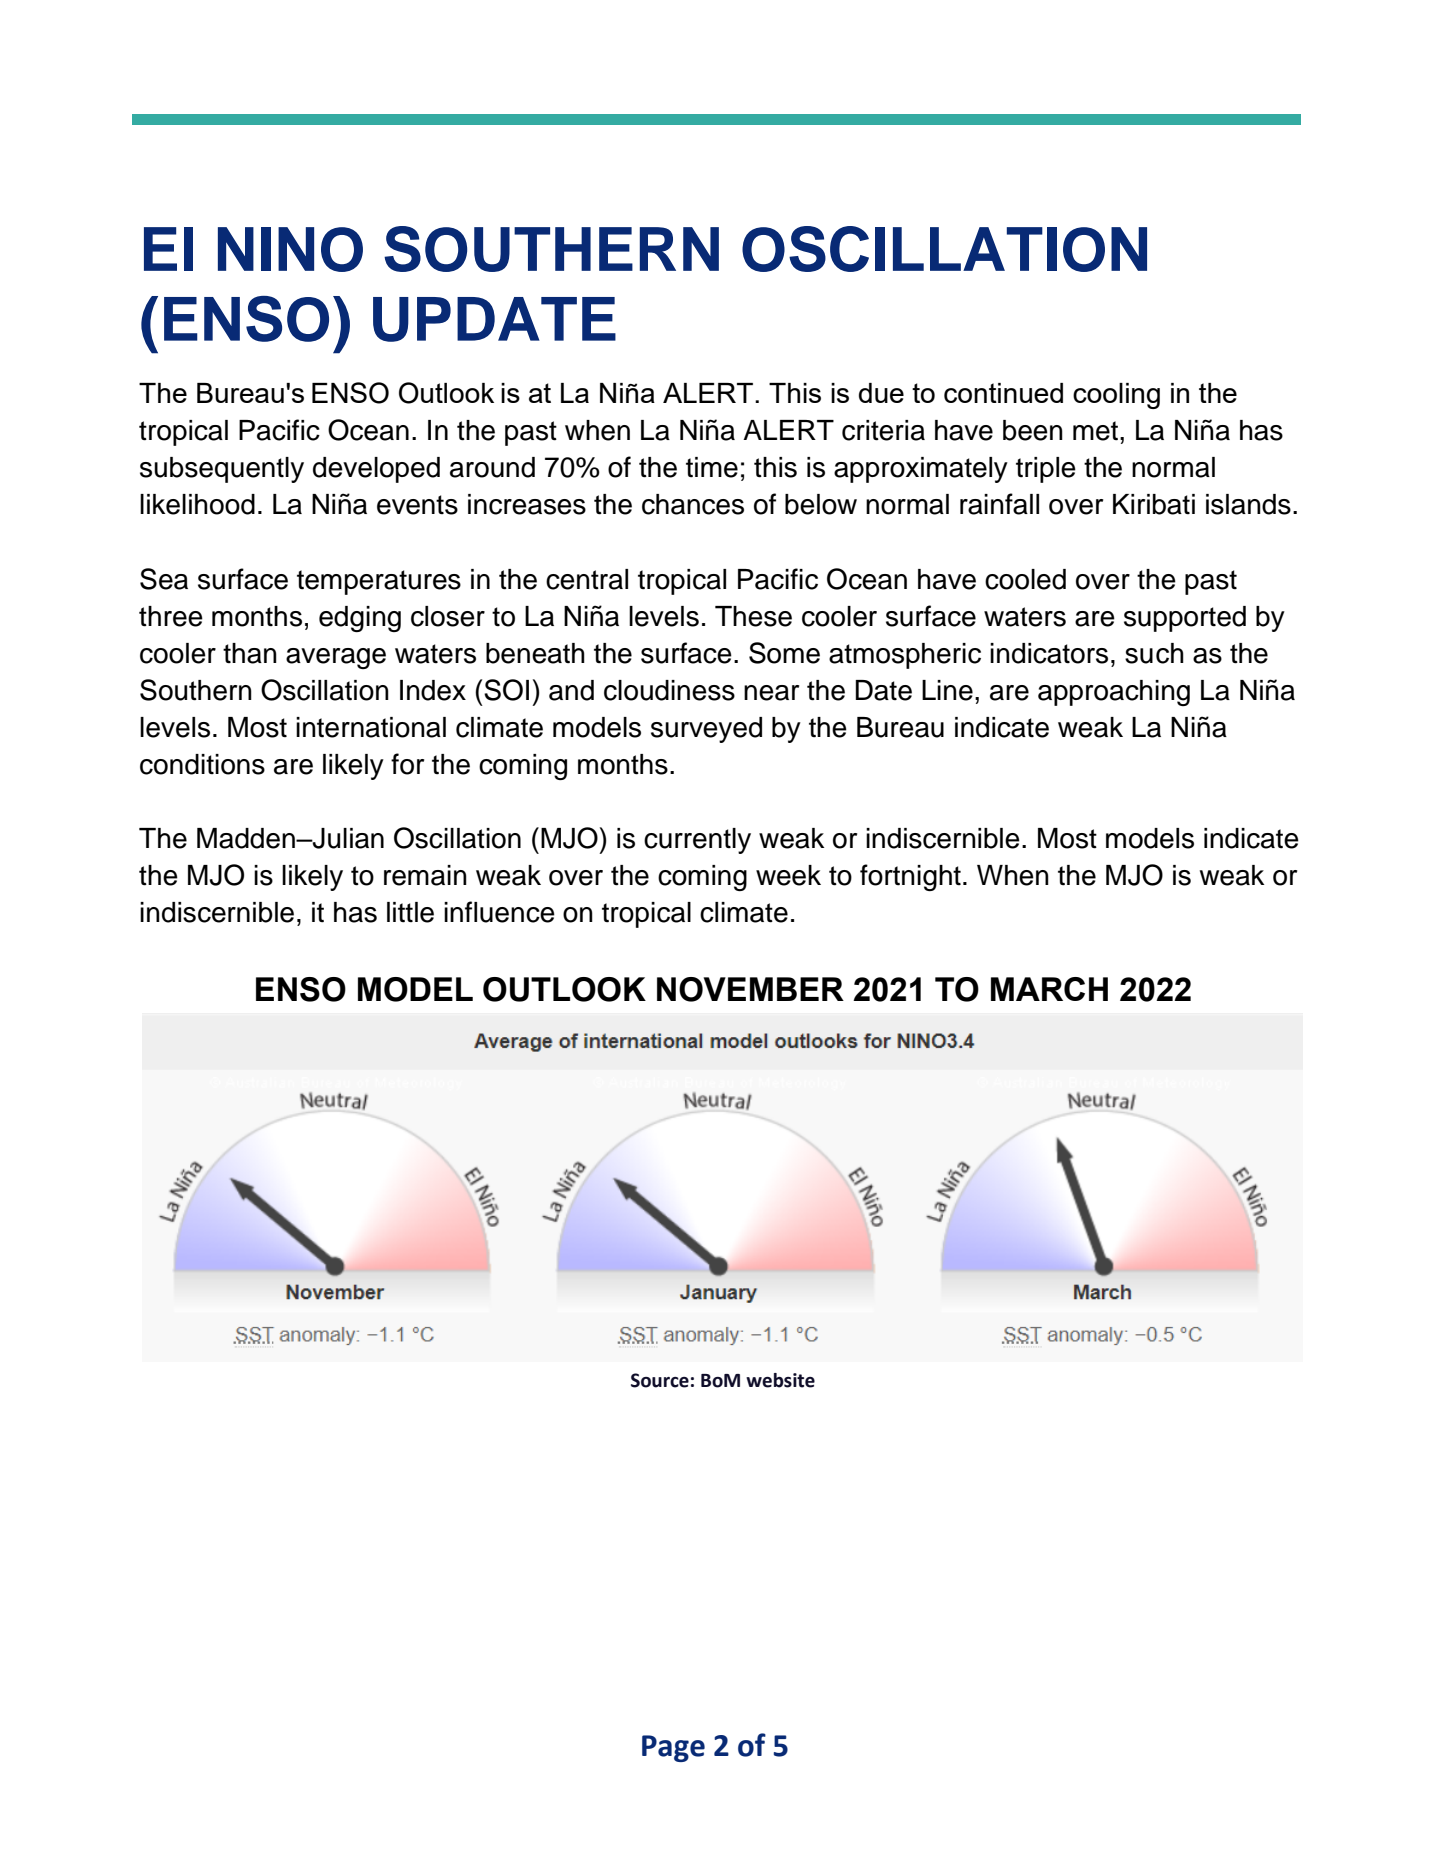  Describe the element at coordinates (750, 989) in the screenshot. I see `NOVEMBER` at that location.
